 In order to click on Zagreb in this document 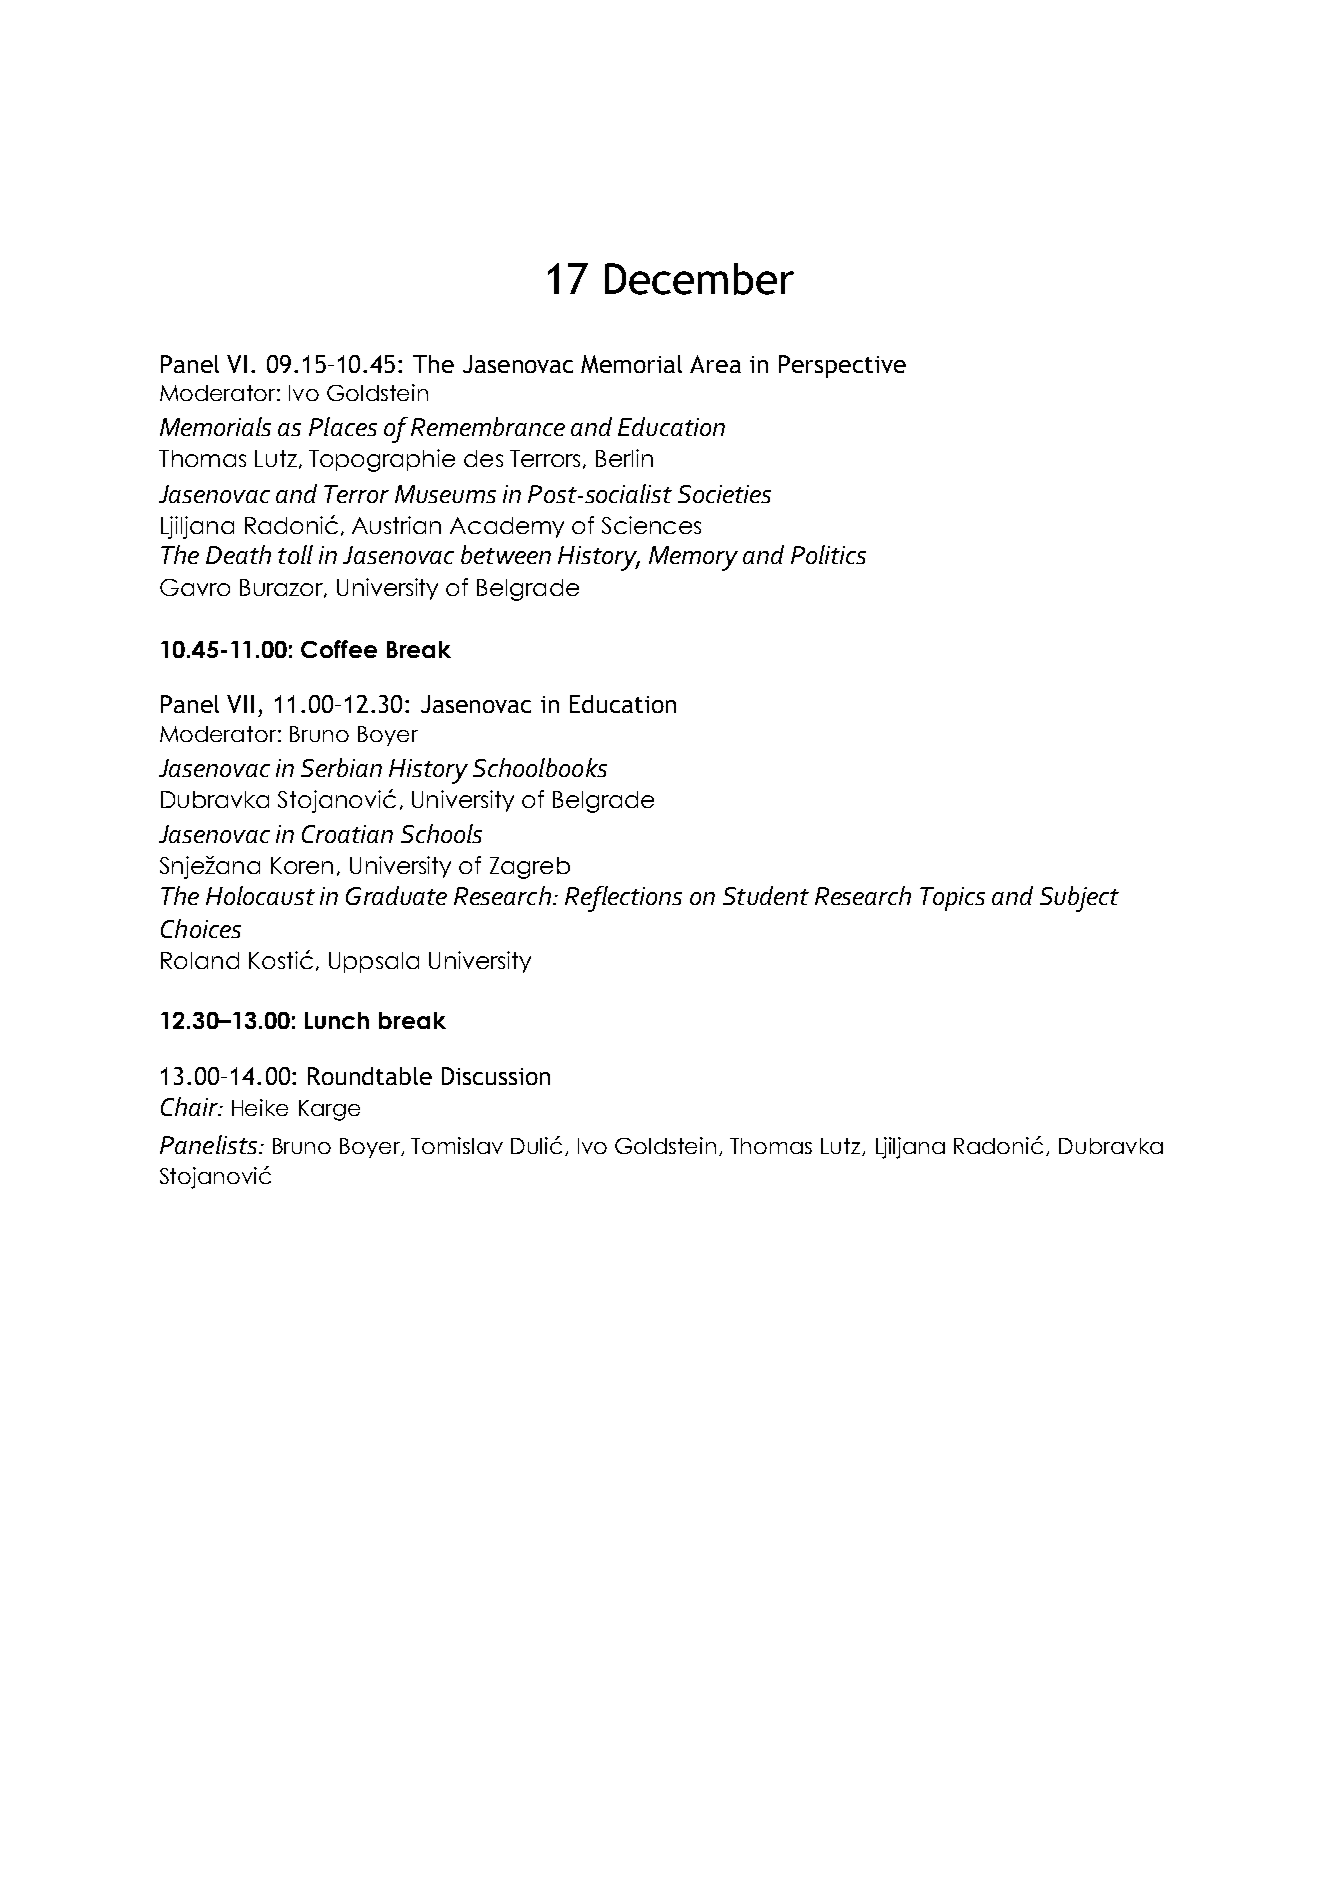, I will do `click(530, 868)`.
